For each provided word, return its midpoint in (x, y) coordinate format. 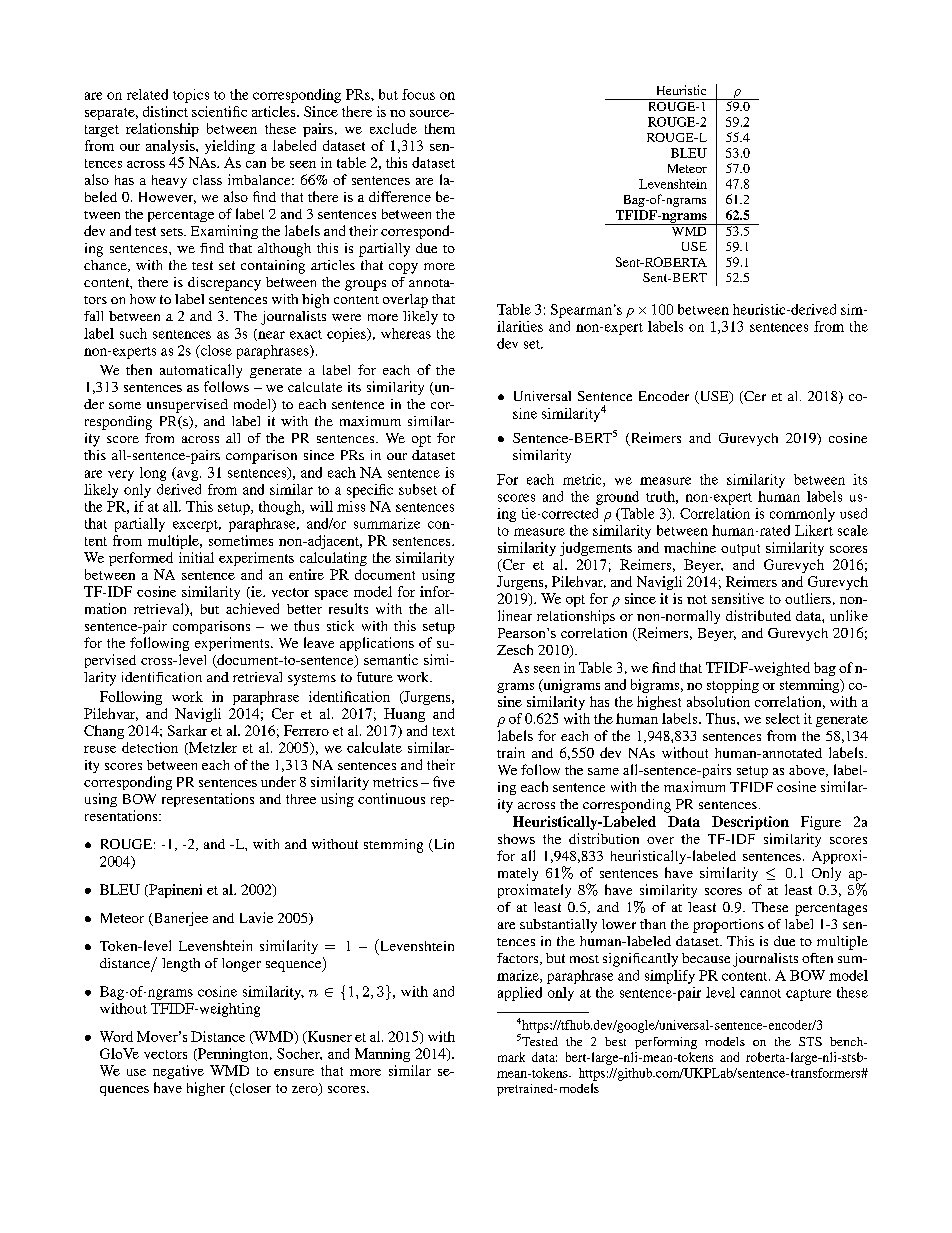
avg (188, 475)
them (440, 128)
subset (418, 489)
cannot (760, 993)
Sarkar (187, 730)
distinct (165, 111)
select (783, 718)
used (853, 513)
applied (520, 994)
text (444, 731)
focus (418, 94)
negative (178, 1072)
